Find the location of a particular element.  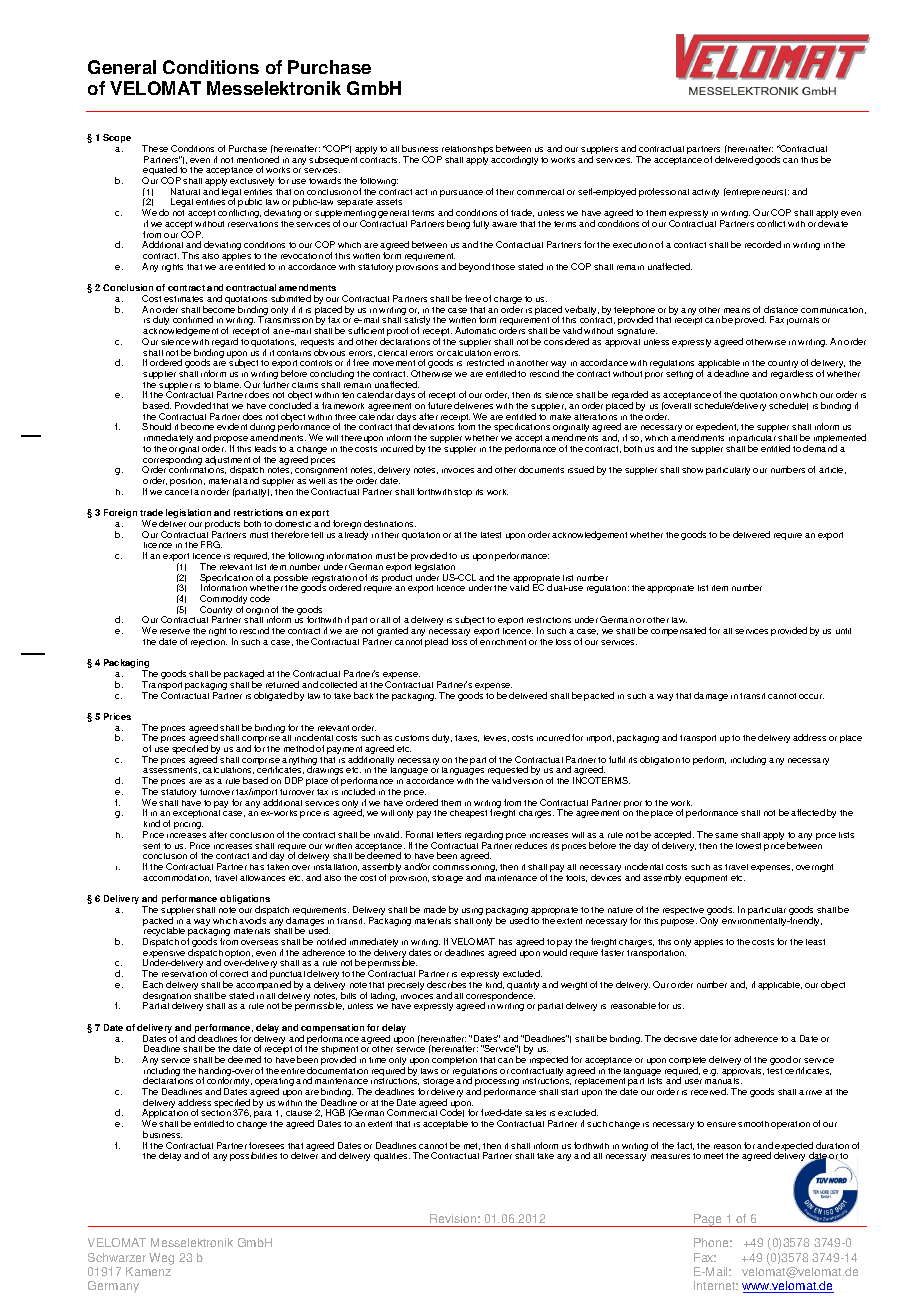

thus is located at coordinates (809, 160).
